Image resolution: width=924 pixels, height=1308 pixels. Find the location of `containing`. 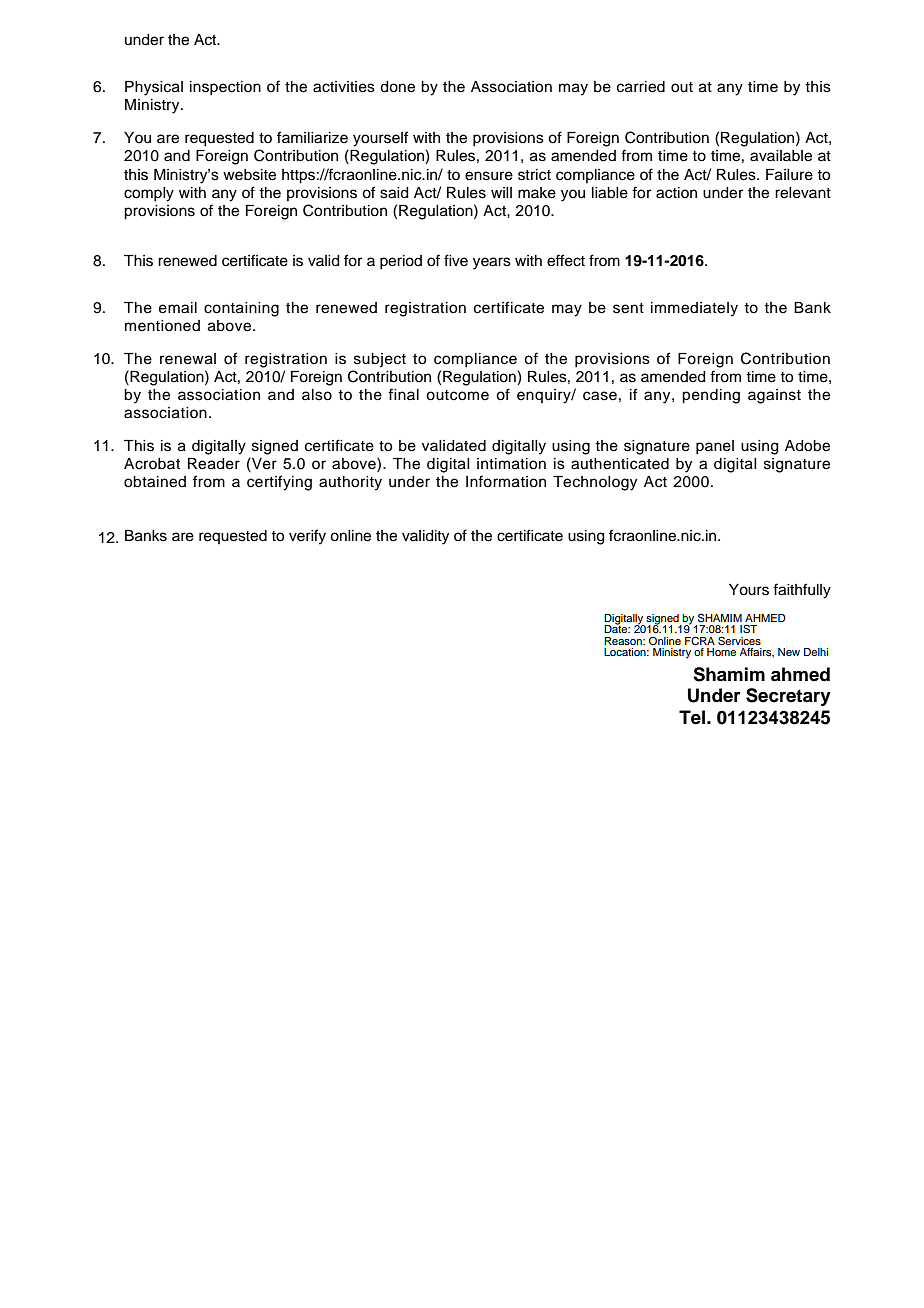

containing is located at coordinates (241, 309).
